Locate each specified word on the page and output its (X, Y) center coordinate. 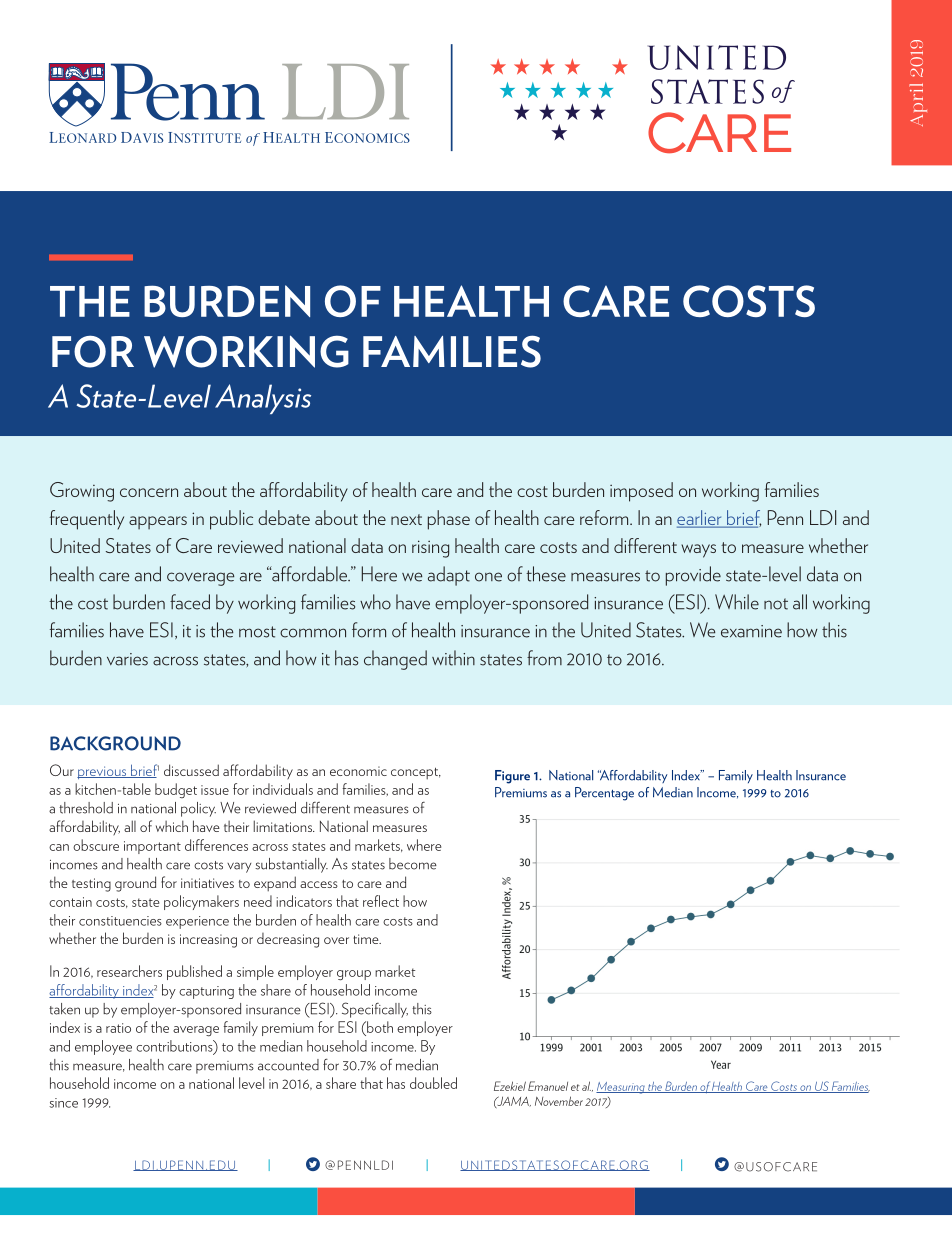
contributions (175, 1047)
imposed (641, 492)
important (152, 847)
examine (751, 631)
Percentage (604, 794)
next (406, 519)
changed (395, 660)
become (413, 864)
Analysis (263, 399)
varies (127, 659)
